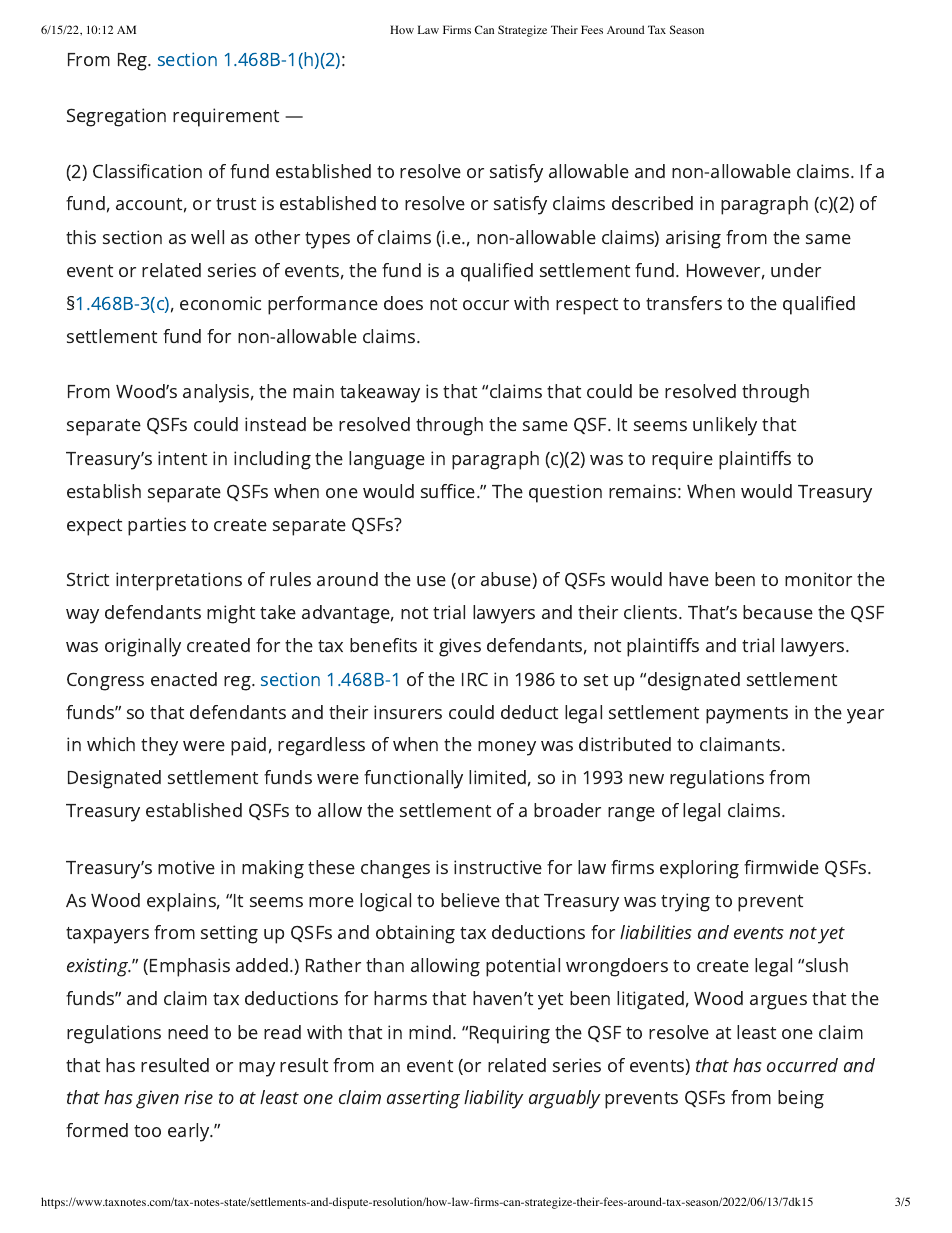 The height and width of the screenshot is (1233, 952). What do you see at coordinates (157, 1099) in the screenshot?
I see `given` at bounding box center [157, 1099].
